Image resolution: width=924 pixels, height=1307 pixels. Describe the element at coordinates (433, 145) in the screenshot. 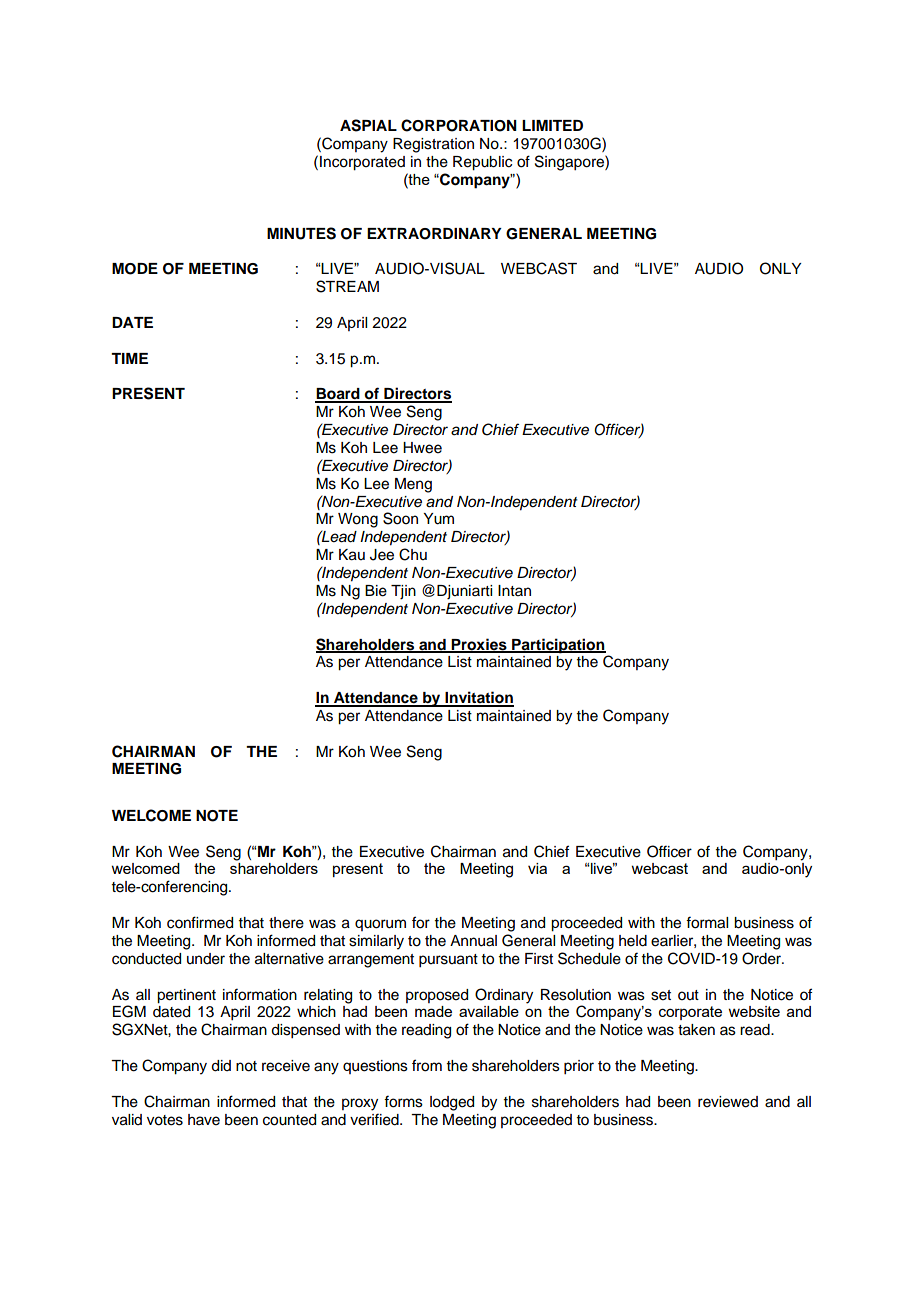

I see `Registration` at that location.
